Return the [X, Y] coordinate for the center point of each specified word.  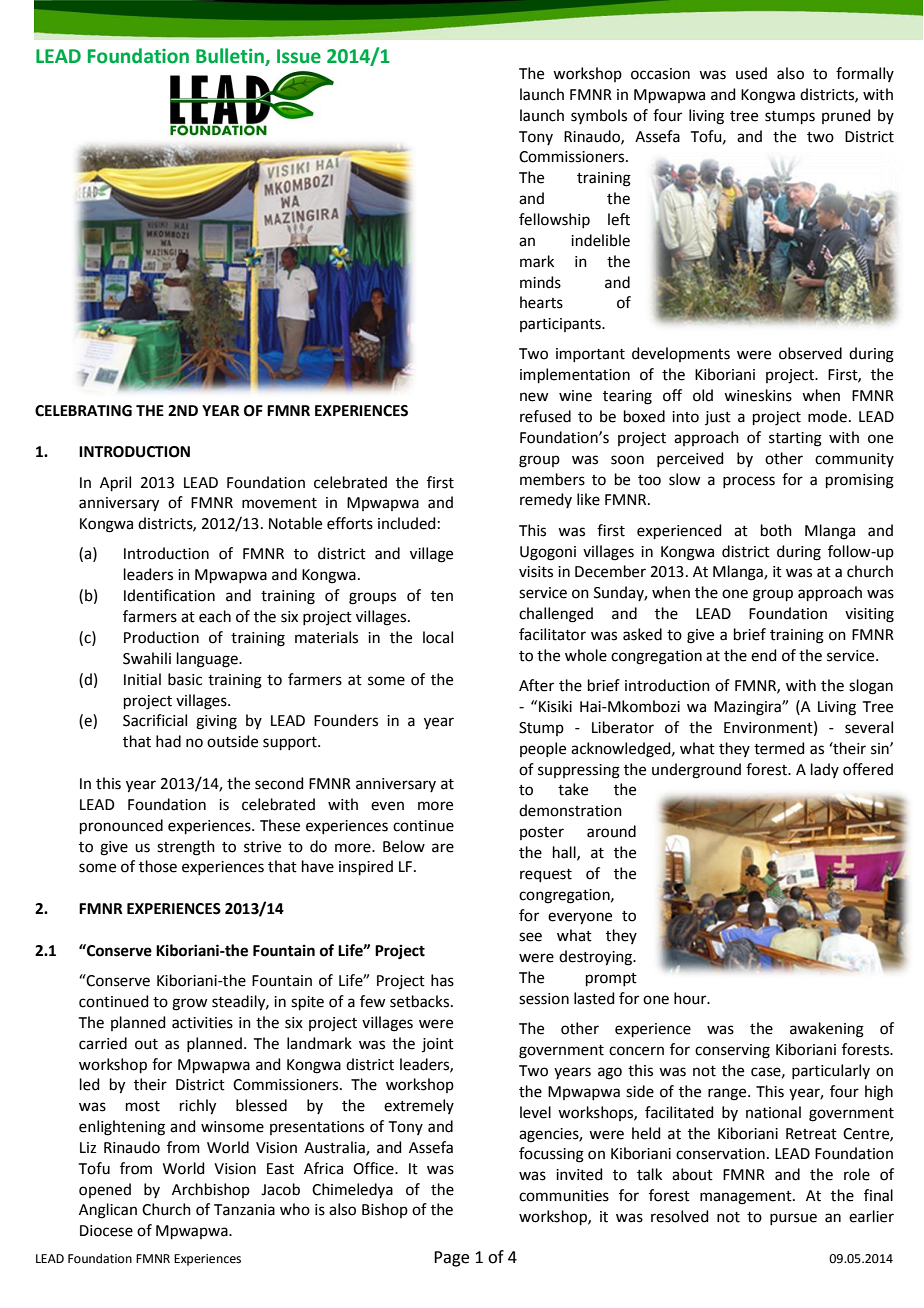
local [438, 637]
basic [185, 679]
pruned [846, 116]
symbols [599, 116]
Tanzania [244, 1210]
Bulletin [231, 56]
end [764, 655]
